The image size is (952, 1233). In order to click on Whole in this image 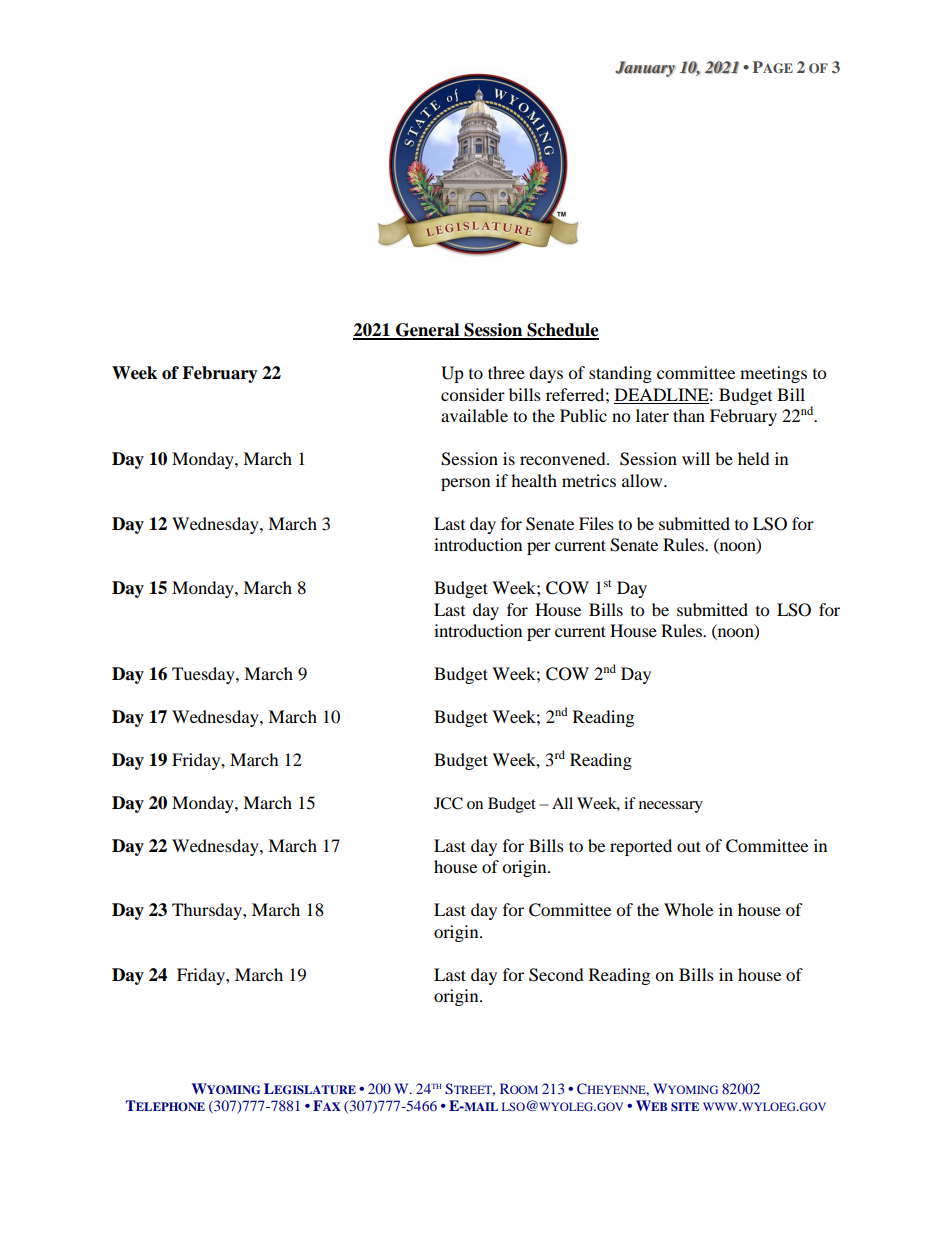, I will do `click(688, 909)`.
